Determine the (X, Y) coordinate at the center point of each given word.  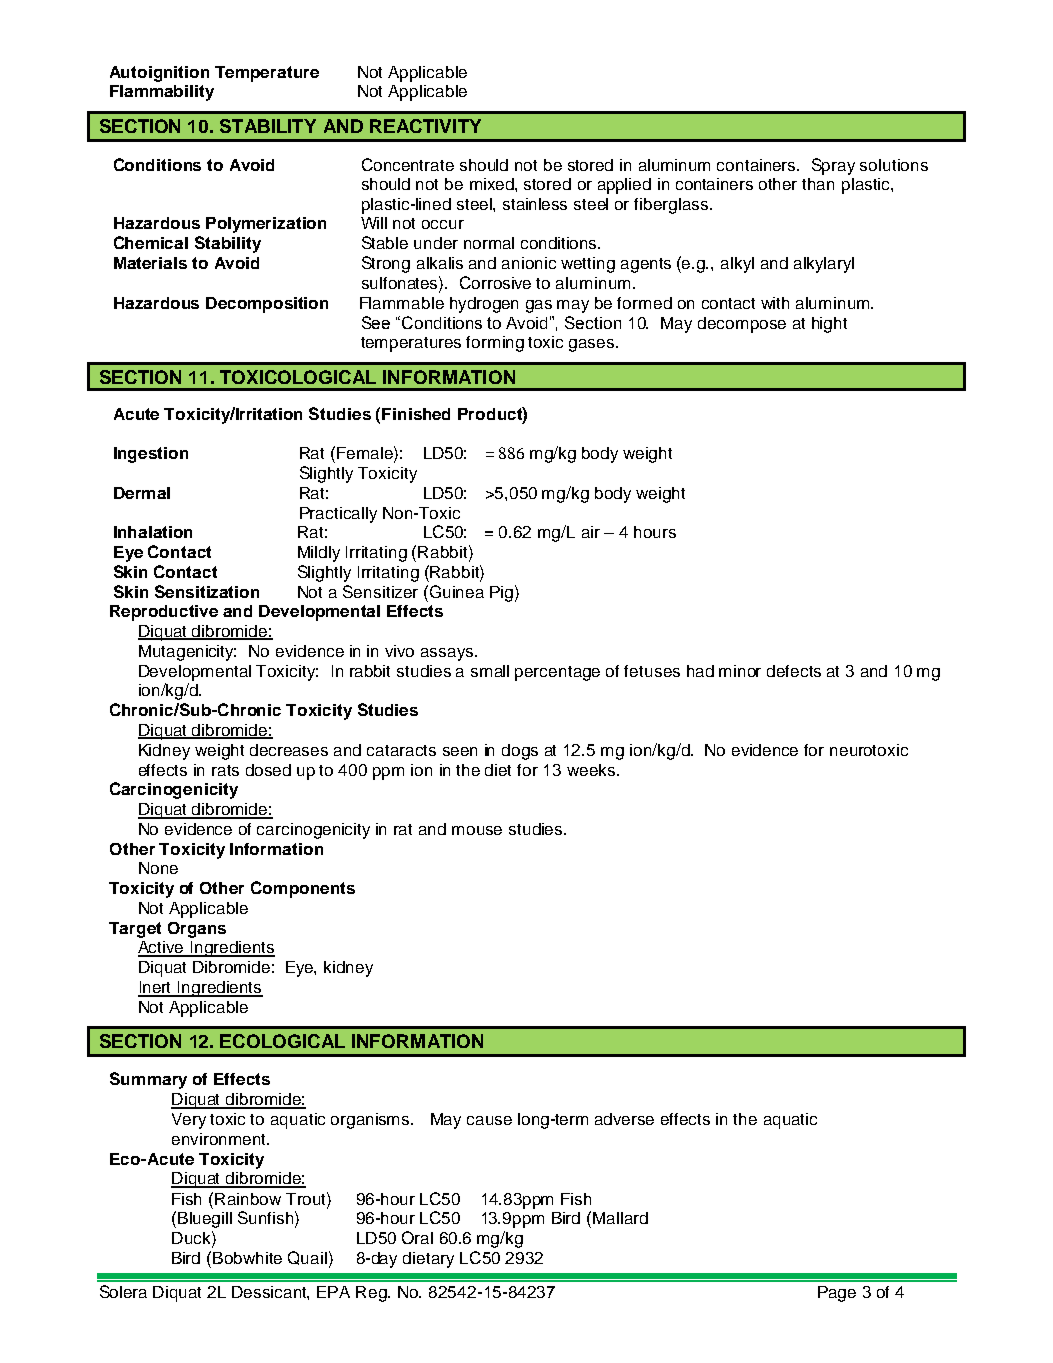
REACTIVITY (425, 126)
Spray (833, 166)
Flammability (162, 93)
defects (794, 671)
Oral (417, 1237)
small (490, 671)
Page (837, 1294)
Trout (307, 1198)
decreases (289, 750)
